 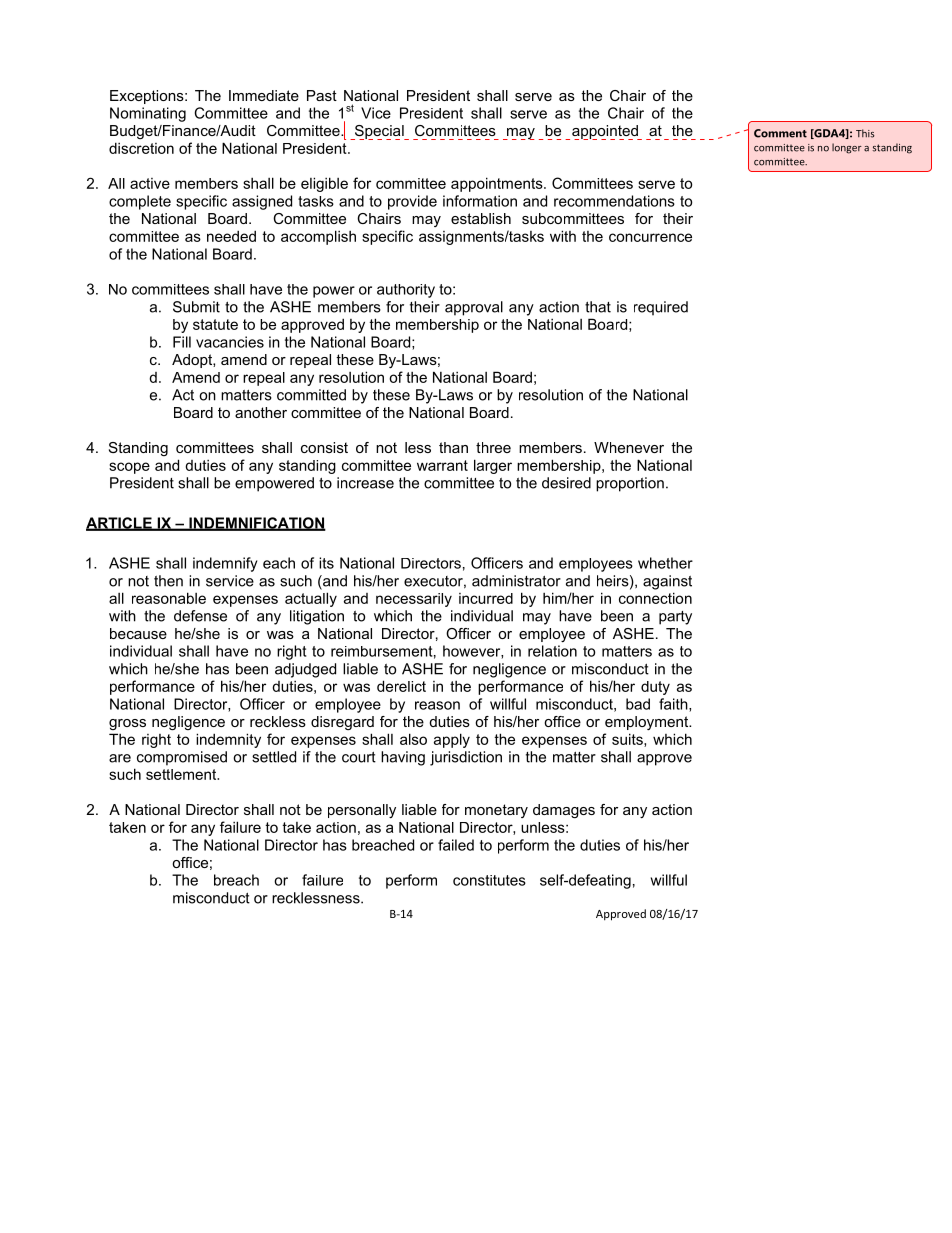 What do you see at coordinates (452, 740) in the screenshot?
I see `apply` at bounding box center [452, 740].
